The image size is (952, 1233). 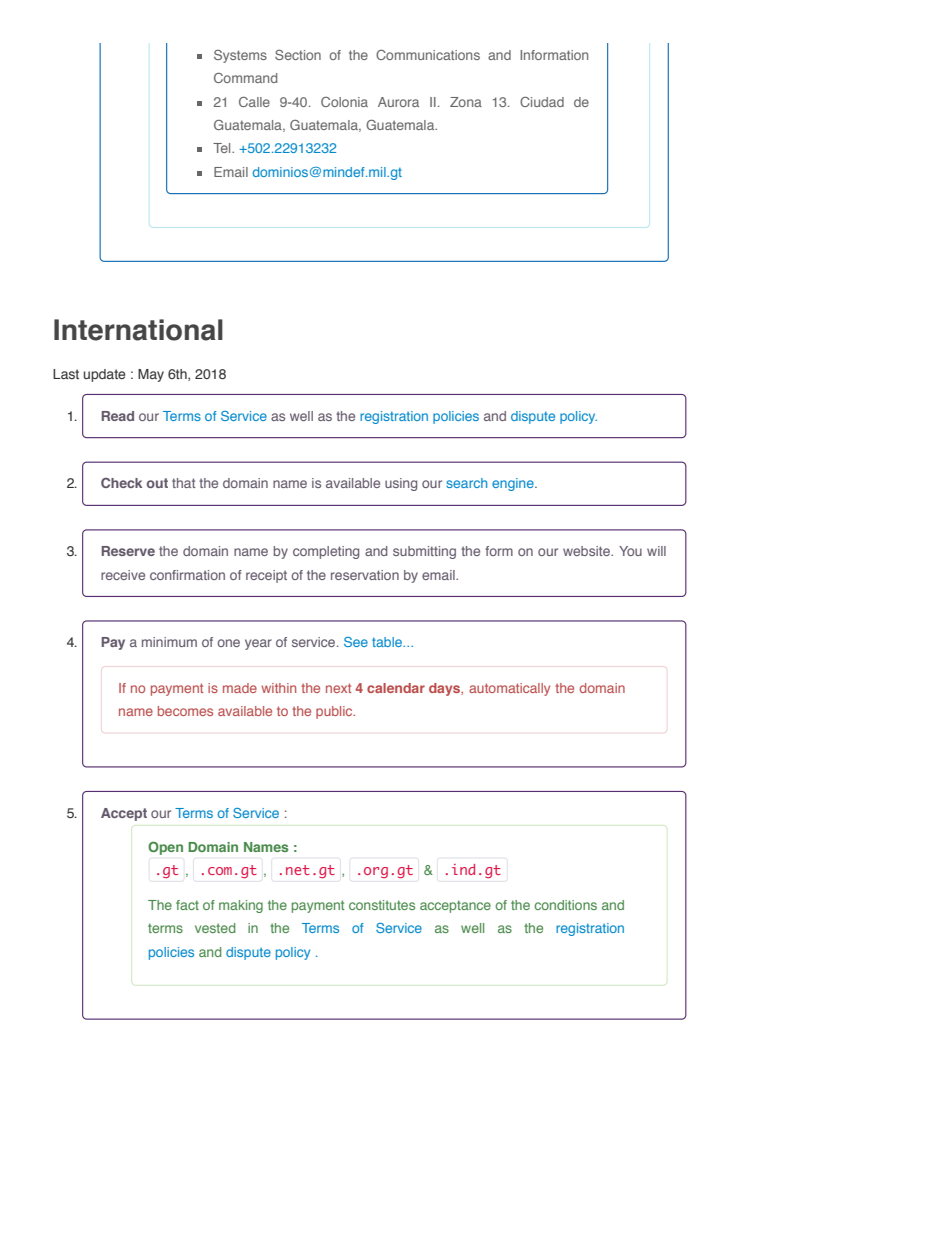 What do you see at coordinates (254, 102) in the page?
I see `Calle` at bounding box center [254, 102].
